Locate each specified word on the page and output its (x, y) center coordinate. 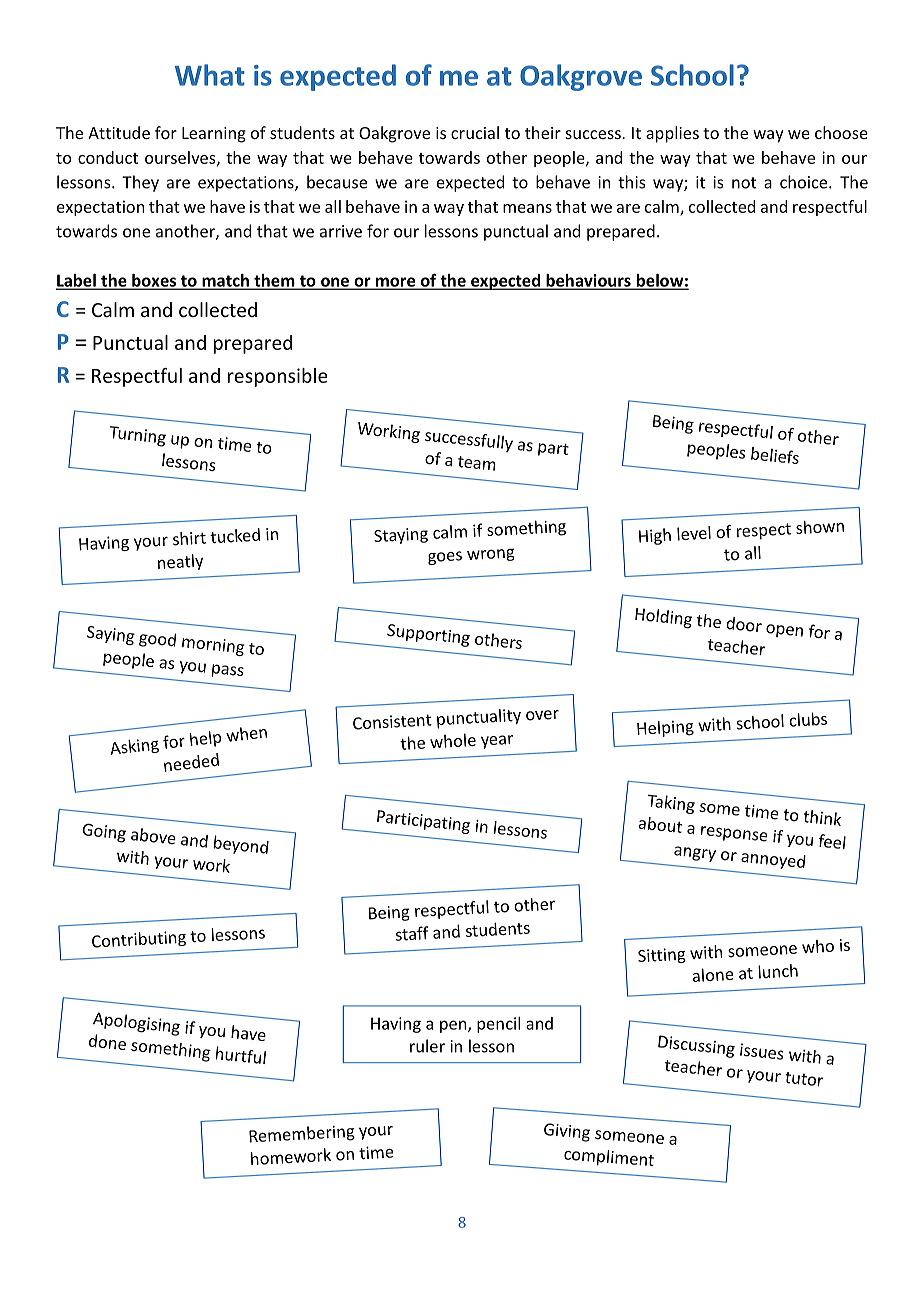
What (210, 75)
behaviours (588, 281)
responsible (278, 377)
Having (396, 1025)
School (692, 75)
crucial (475, 132)
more (395, 283)
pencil (498, 1025)
